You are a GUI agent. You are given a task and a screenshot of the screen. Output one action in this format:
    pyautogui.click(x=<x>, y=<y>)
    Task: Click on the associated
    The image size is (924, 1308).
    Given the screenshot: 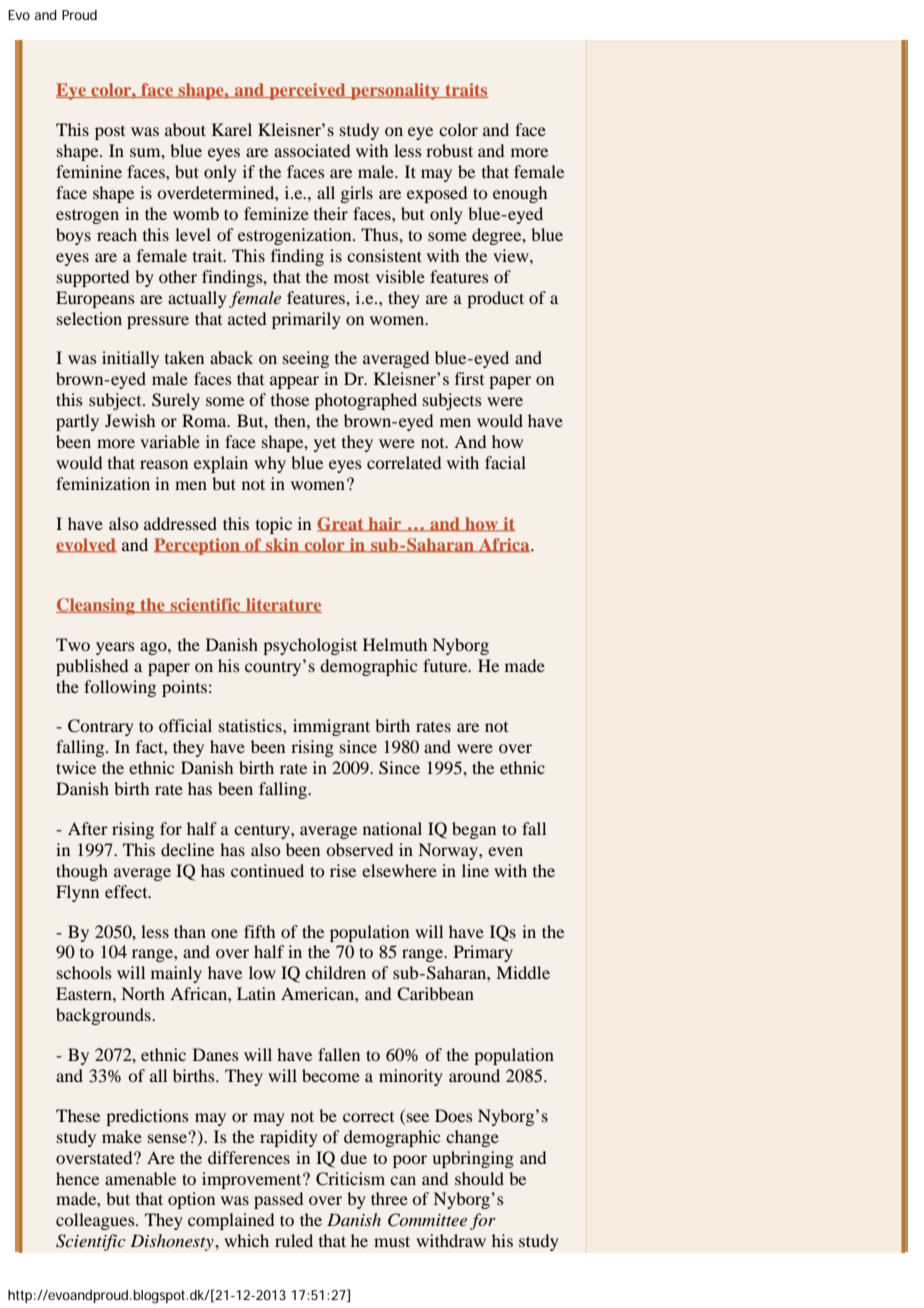 What is the action you would take?
    pyautogui.click(x=312, y=150)
